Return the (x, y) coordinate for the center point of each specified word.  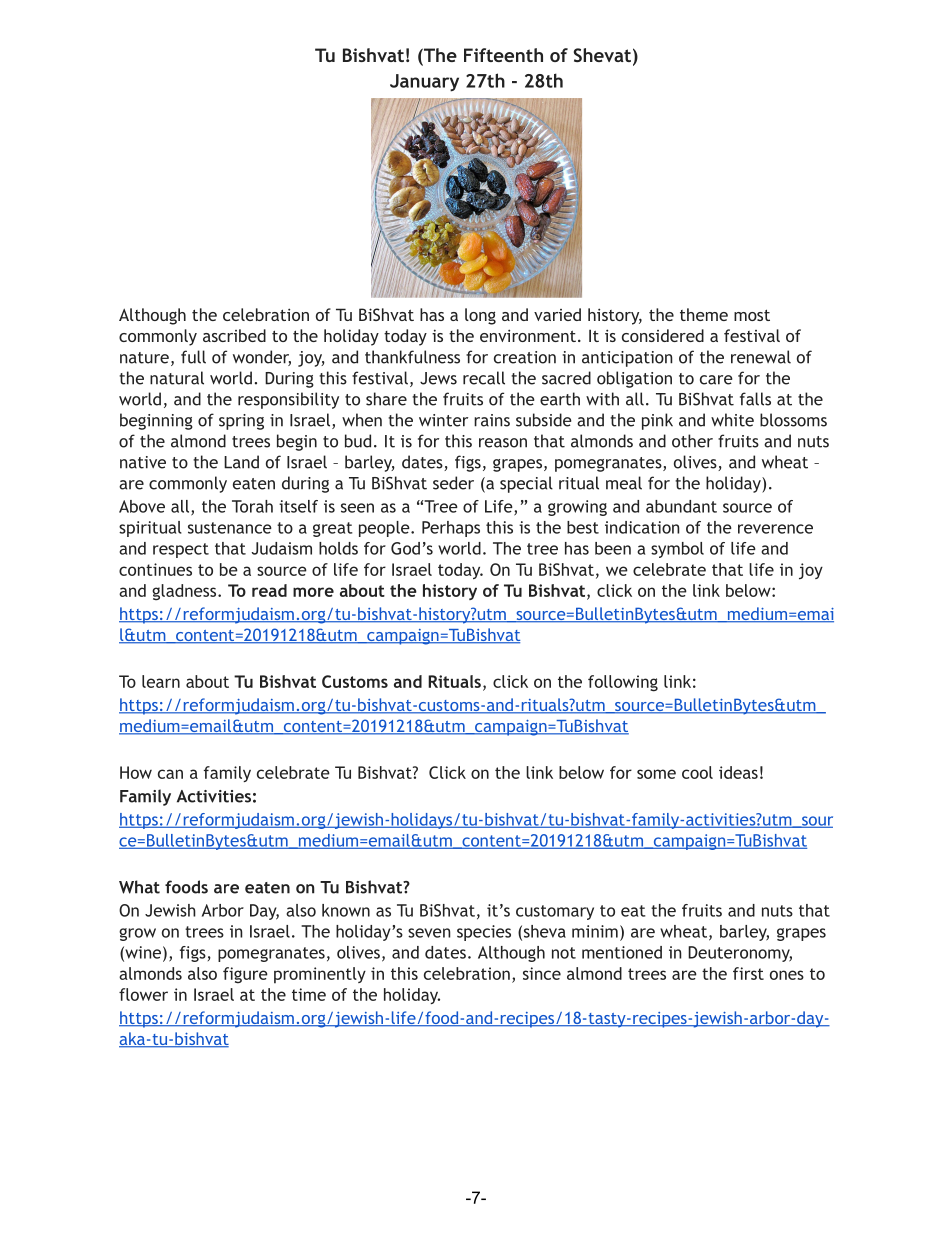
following (623, 683)
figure (245, 975)
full (193, 357)
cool (697, 772)
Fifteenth (503, 55)
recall (484, 378)
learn (161, 681)
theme (704, 314)
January (424, 83)
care (716, 380)
